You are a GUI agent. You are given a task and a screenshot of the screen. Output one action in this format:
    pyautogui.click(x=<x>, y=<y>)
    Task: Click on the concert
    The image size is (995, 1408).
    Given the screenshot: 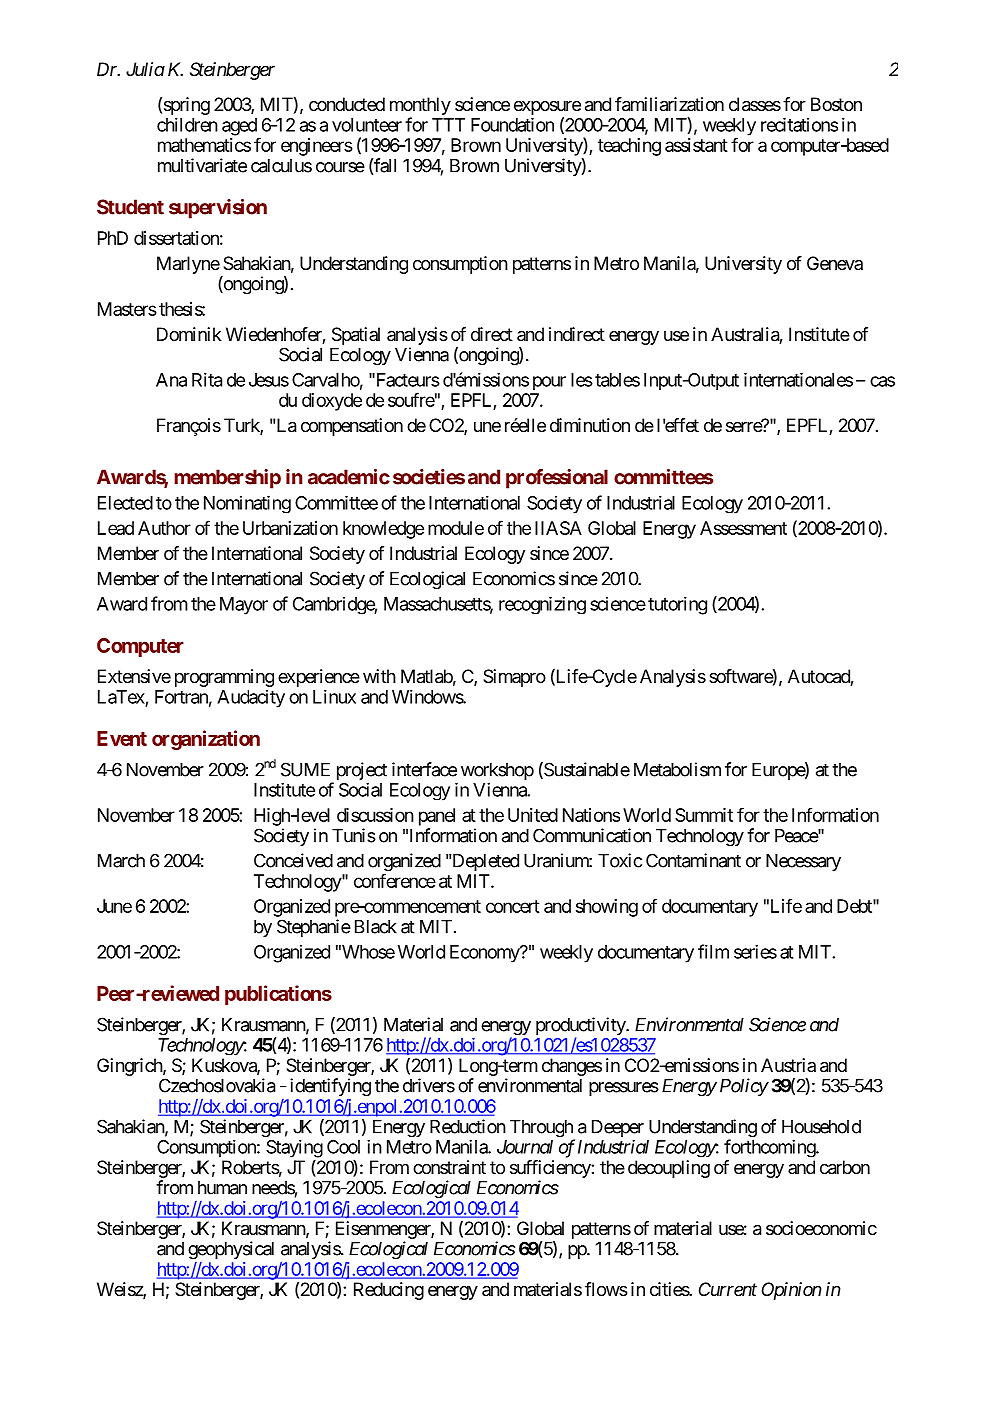 What is the action you would take?
    pyautogui.click(x=513, y=906)
